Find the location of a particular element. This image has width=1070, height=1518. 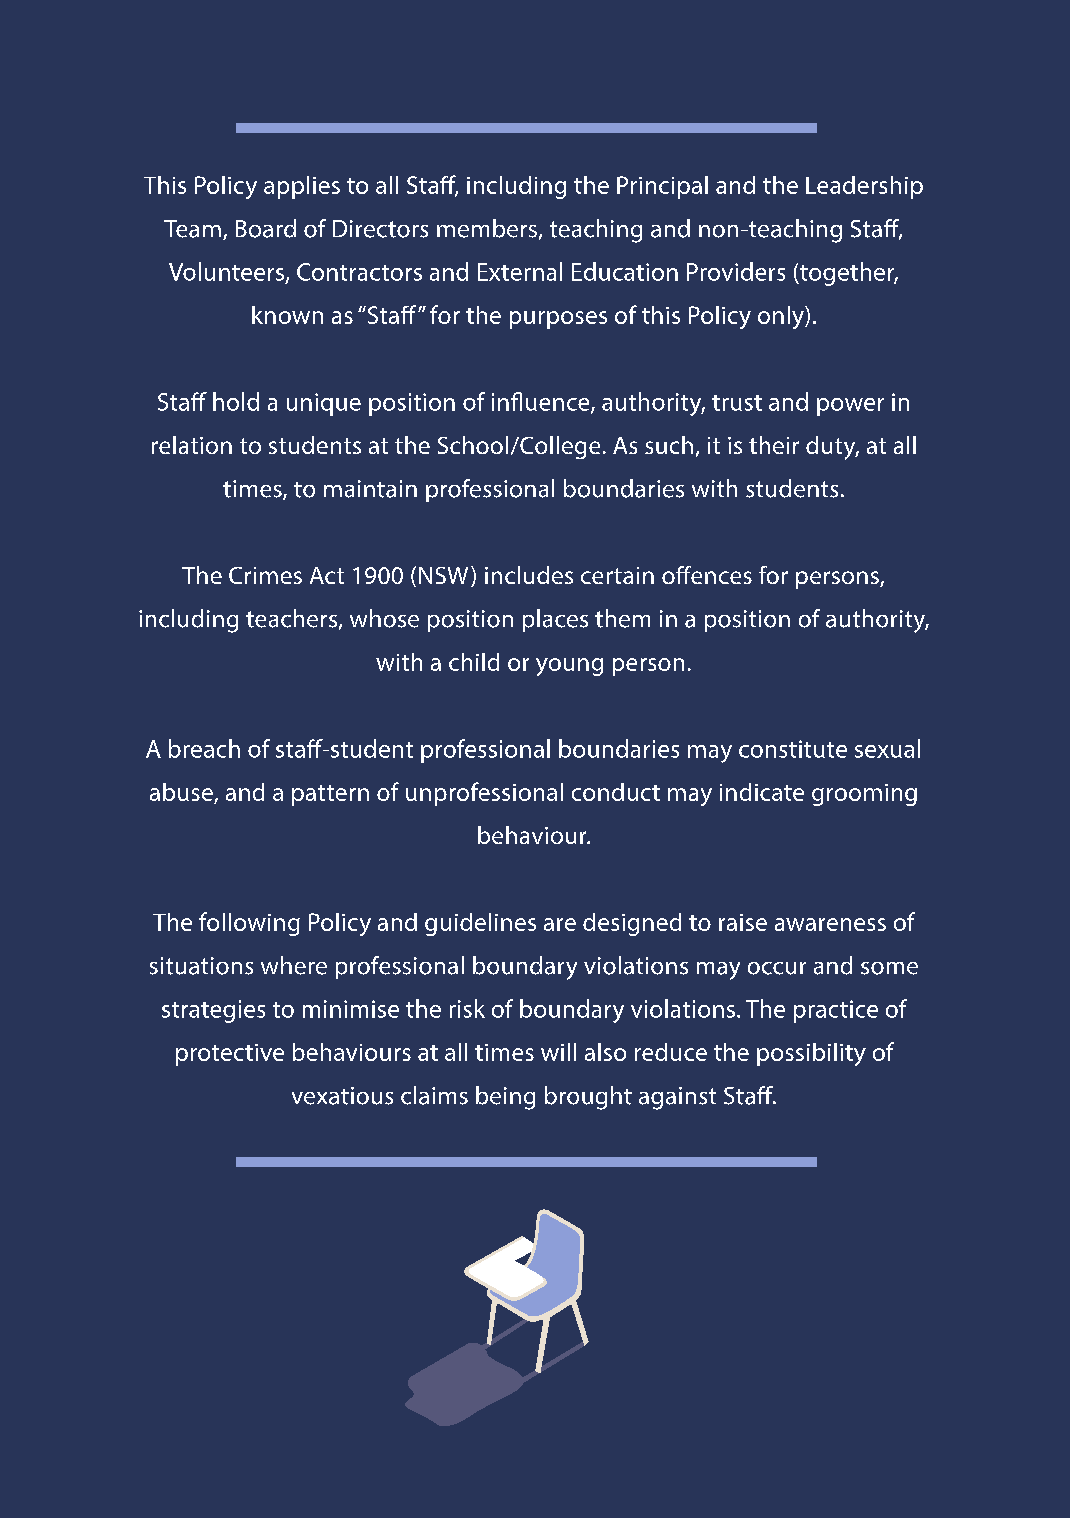

Board is located at coordinates (266, 228).
